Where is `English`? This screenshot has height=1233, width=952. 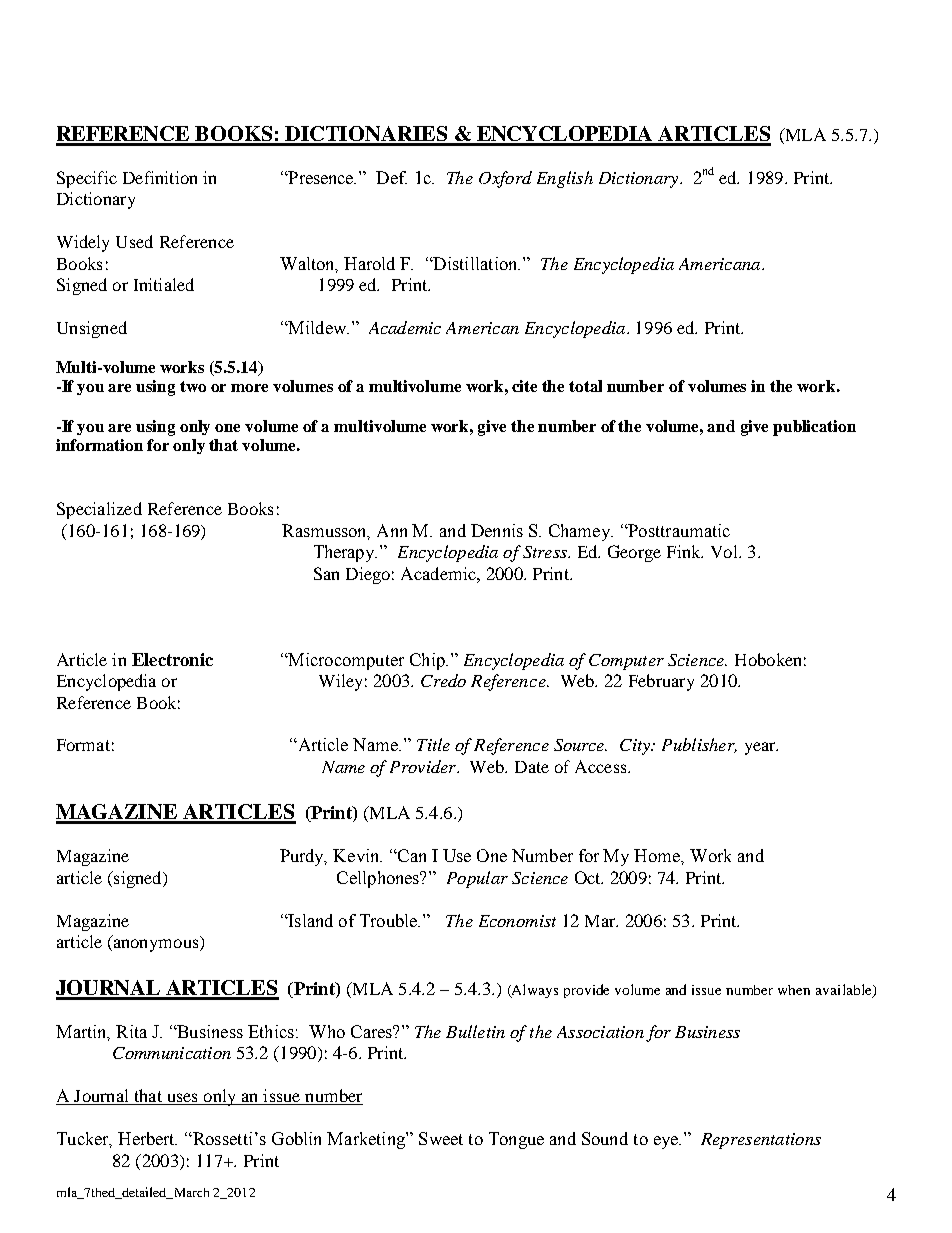 English is located at coordinates (565, 179).
